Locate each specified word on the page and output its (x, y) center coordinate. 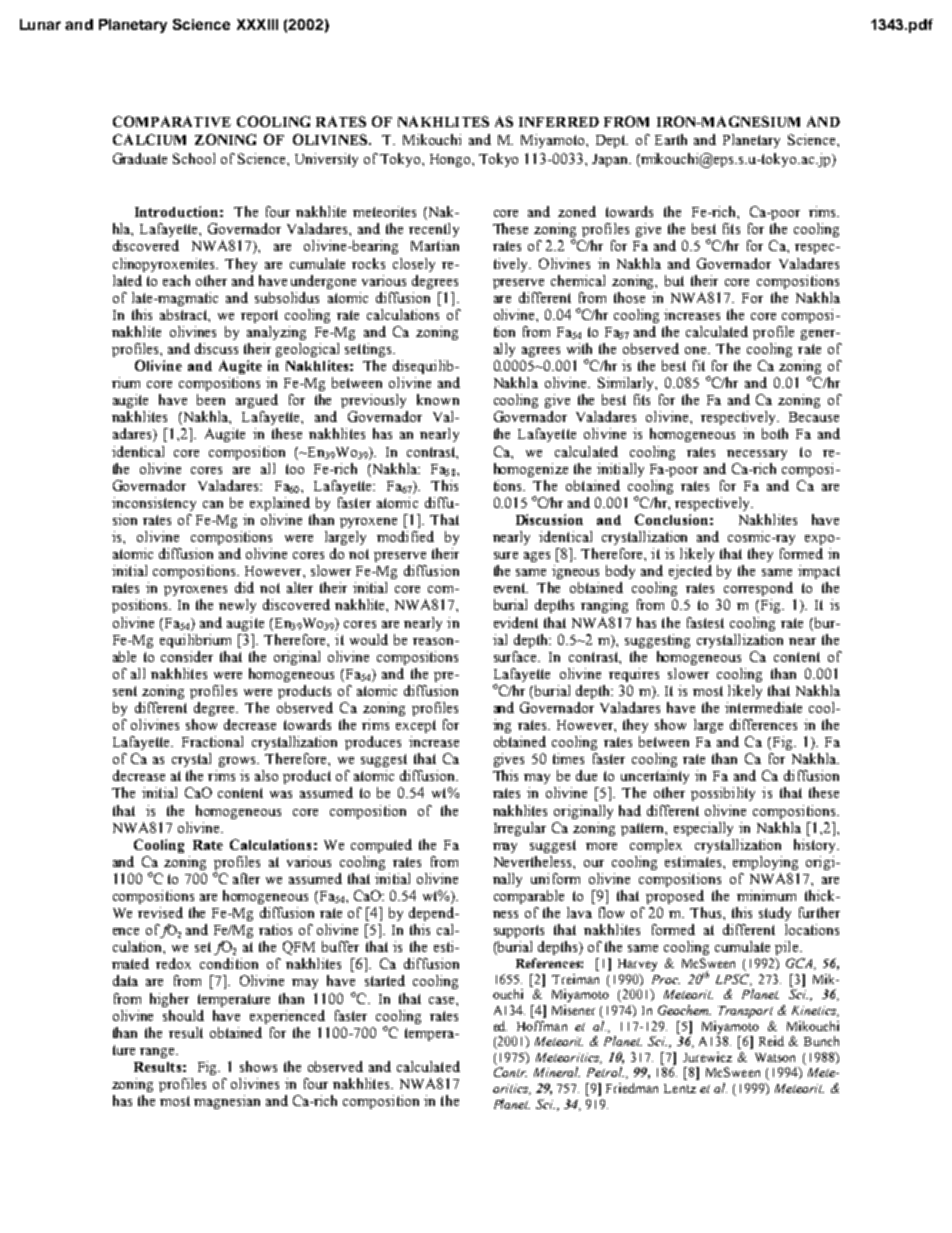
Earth (671, 139)
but (674, 280)
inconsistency (154, 504)
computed (381, 846)
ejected (690, 572)
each (176, 280)
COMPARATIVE (172, 121)
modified (405, 536)
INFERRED (559, 122)
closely (414, 265)
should (183, 1015)
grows (239, 762)
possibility (723, 794)
